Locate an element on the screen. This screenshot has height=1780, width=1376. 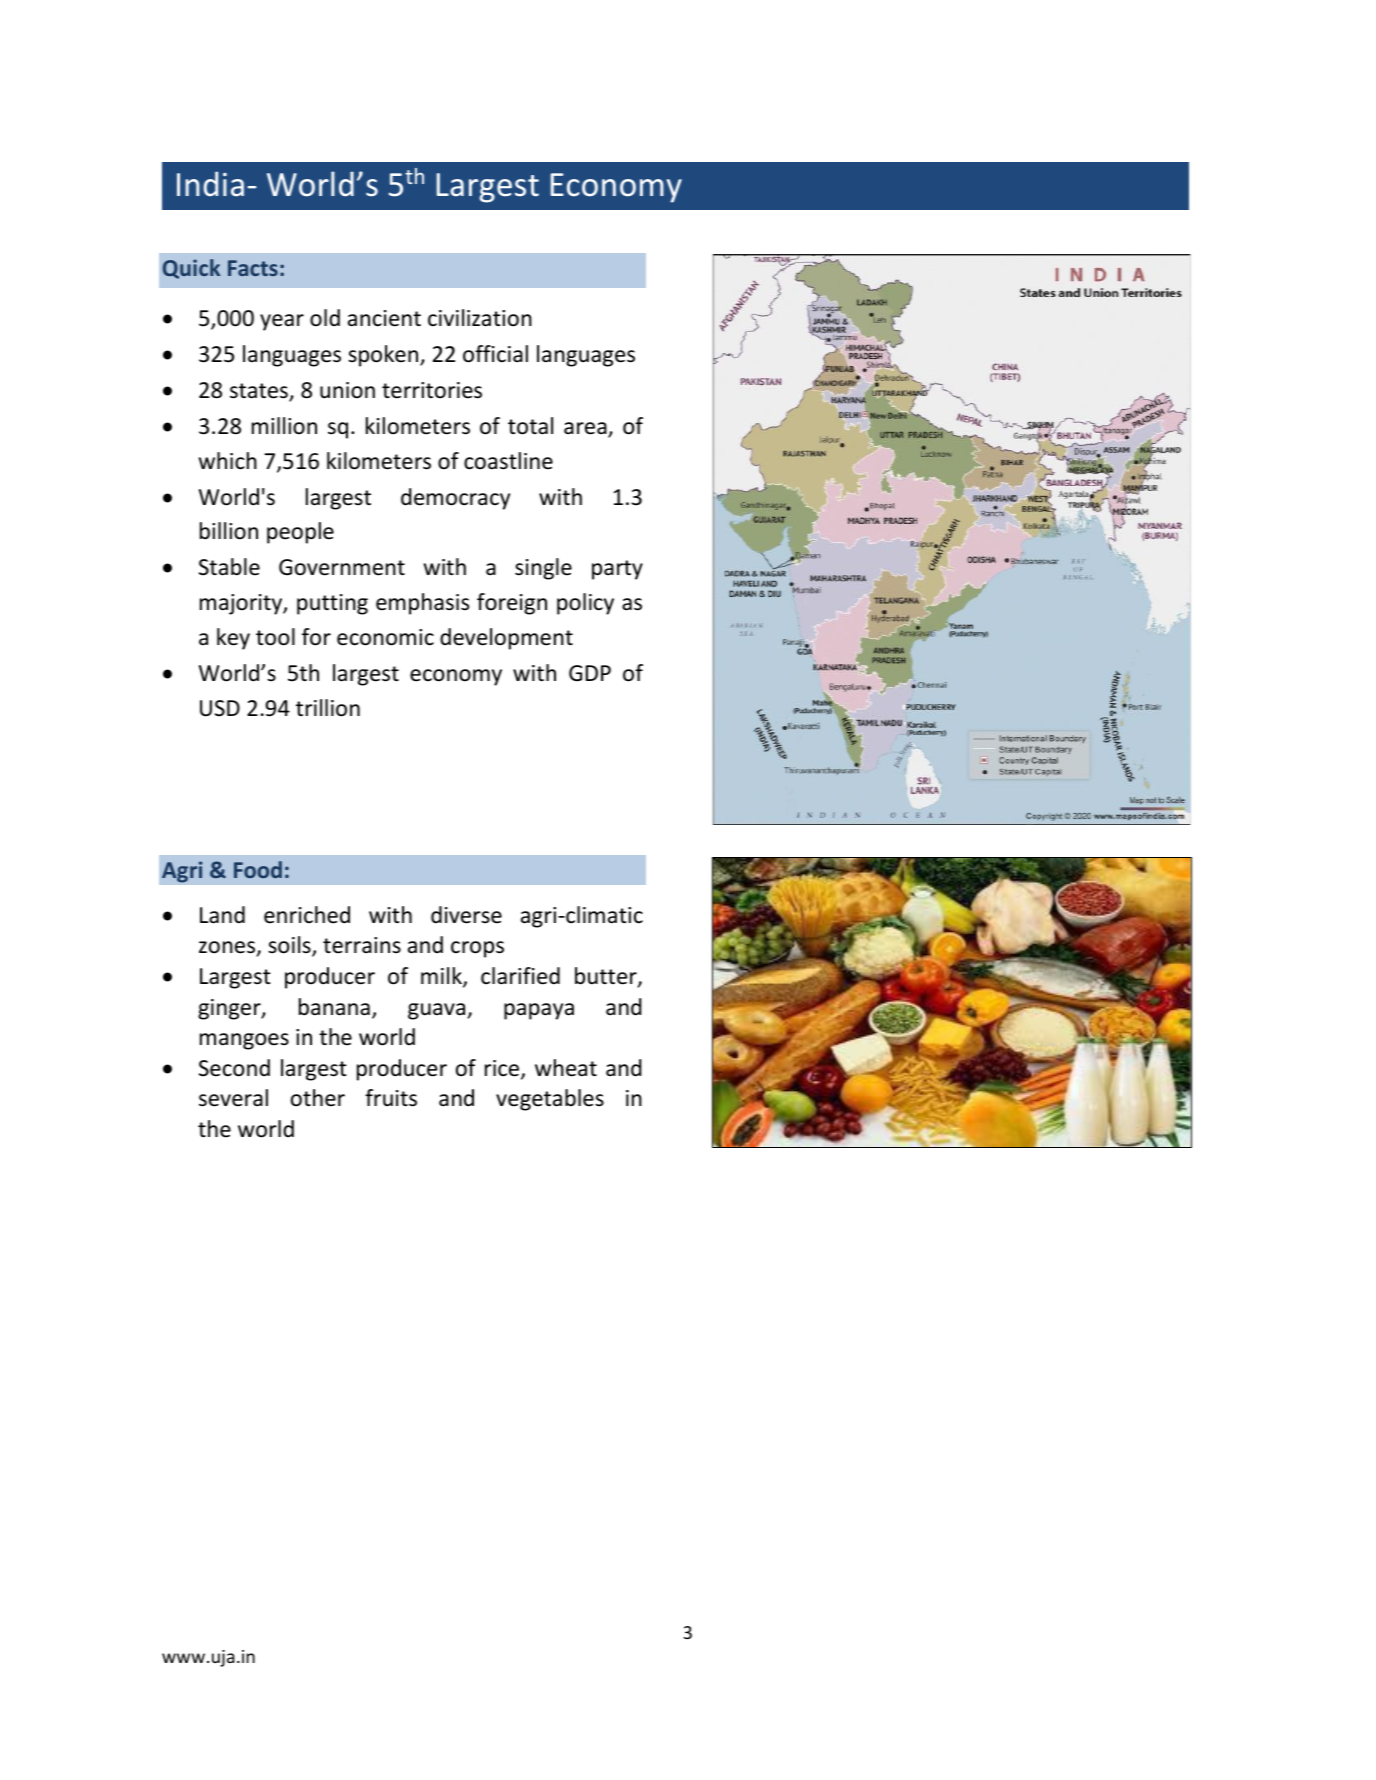
single is located at coordinates (543, 569).
